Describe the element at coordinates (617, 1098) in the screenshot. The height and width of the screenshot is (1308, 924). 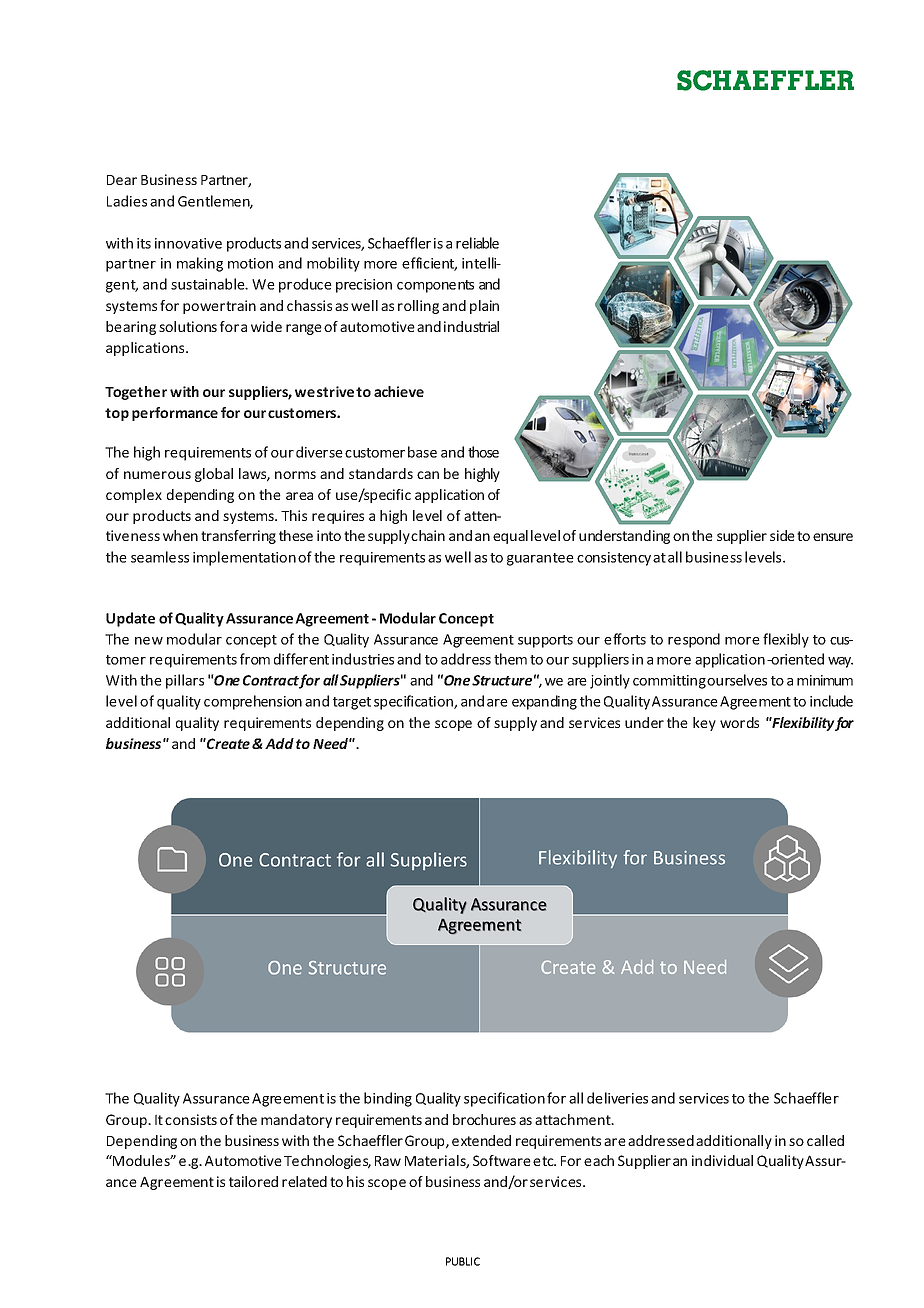
I see `deliveries` at that location.
